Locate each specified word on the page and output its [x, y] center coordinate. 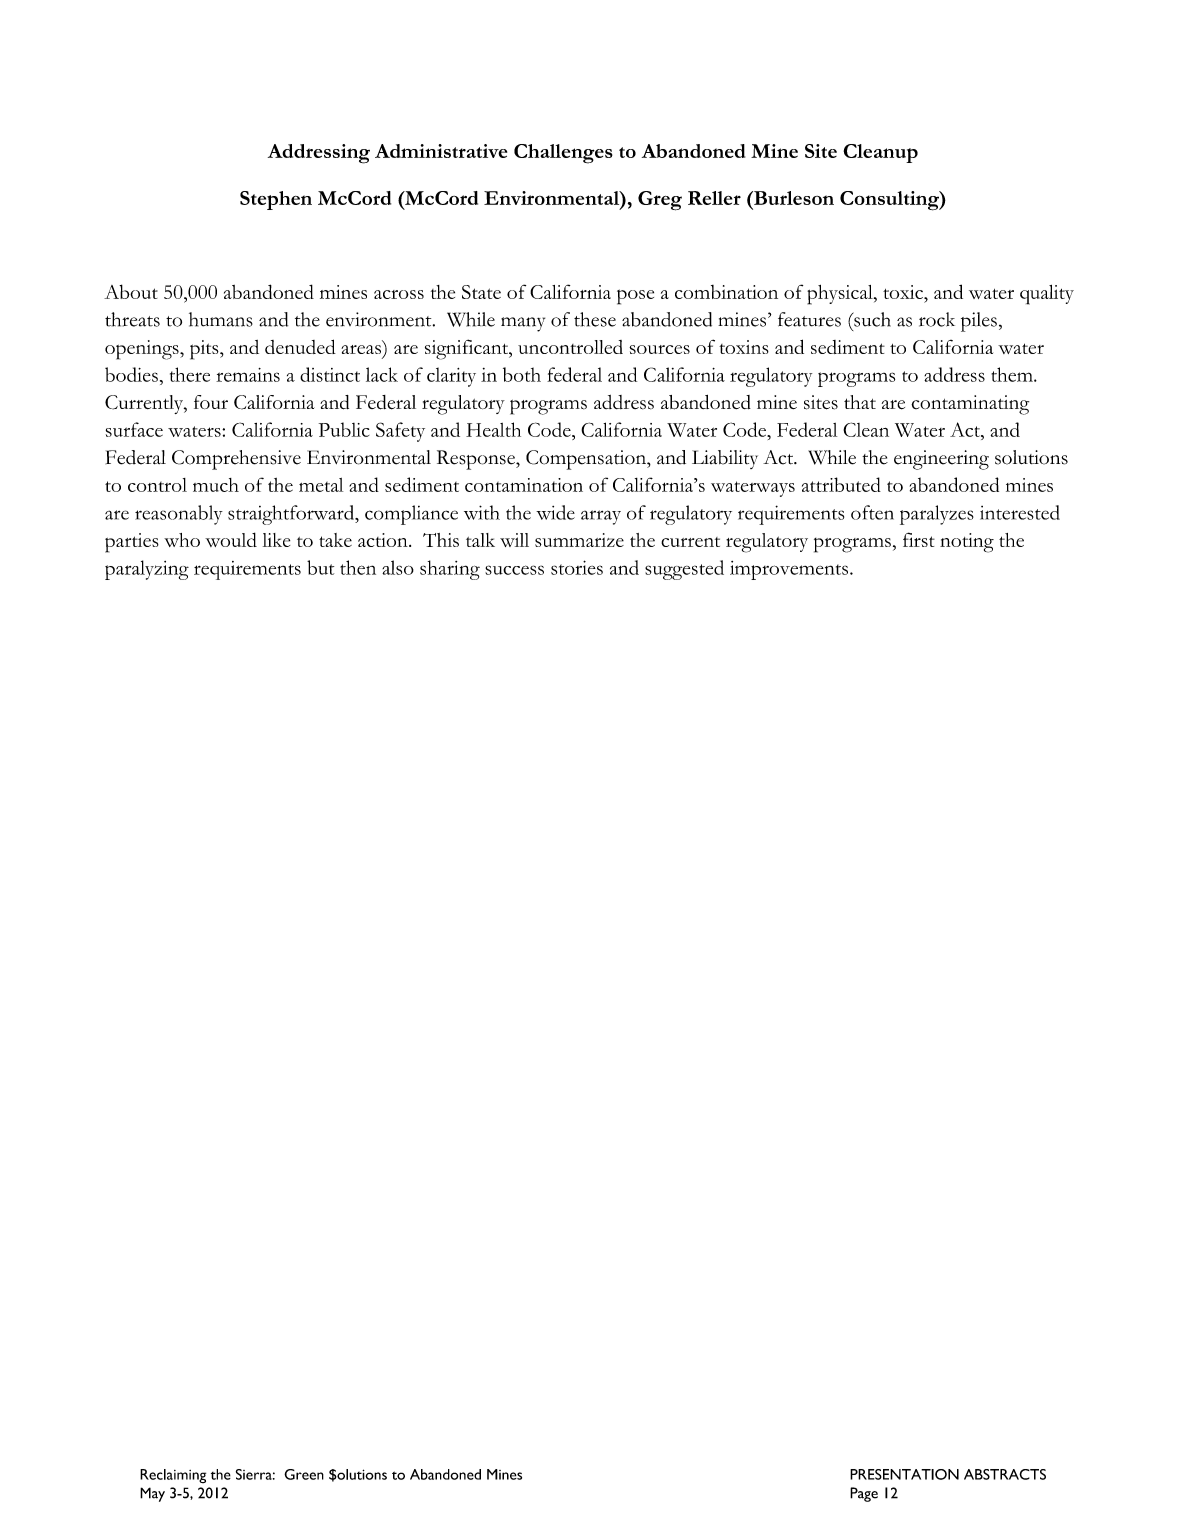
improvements [789, 570]
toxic [904, 292]
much [216, 485]
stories [577, 567]
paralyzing [147, 570]
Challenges [563, 154]
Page [864, 1494]
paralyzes [937, 515]
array [601, 517]
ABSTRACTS [1005, 1474]
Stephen [276, 200]
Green [304, 1474]
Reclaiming [173, 1476]
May [152, 1494]
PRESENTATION [904, 1474]
